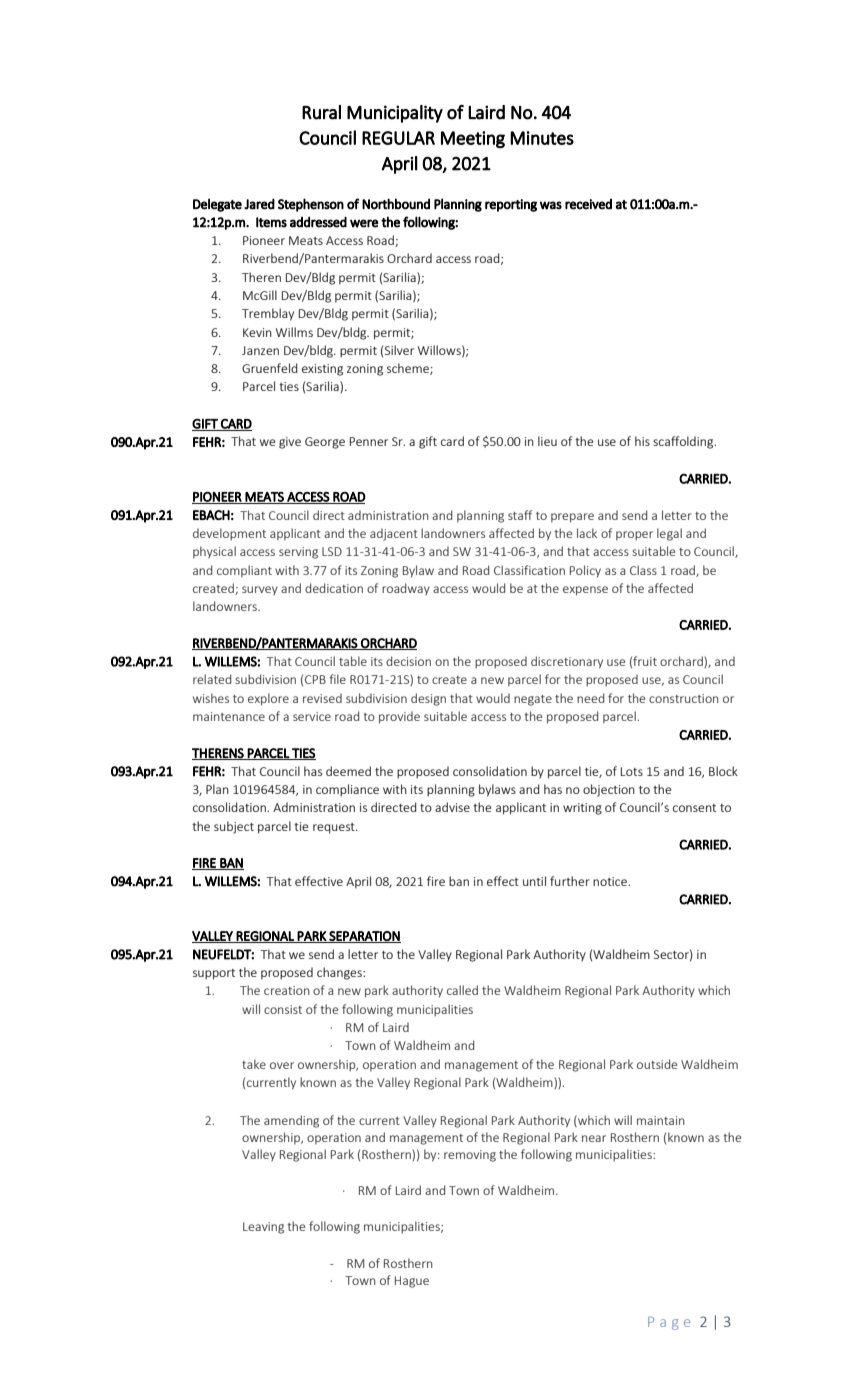 The image size is (849, 1400). What do you see at coordinates (588, 204) in the image?
I see `received` at bounding box center [588, 204].
